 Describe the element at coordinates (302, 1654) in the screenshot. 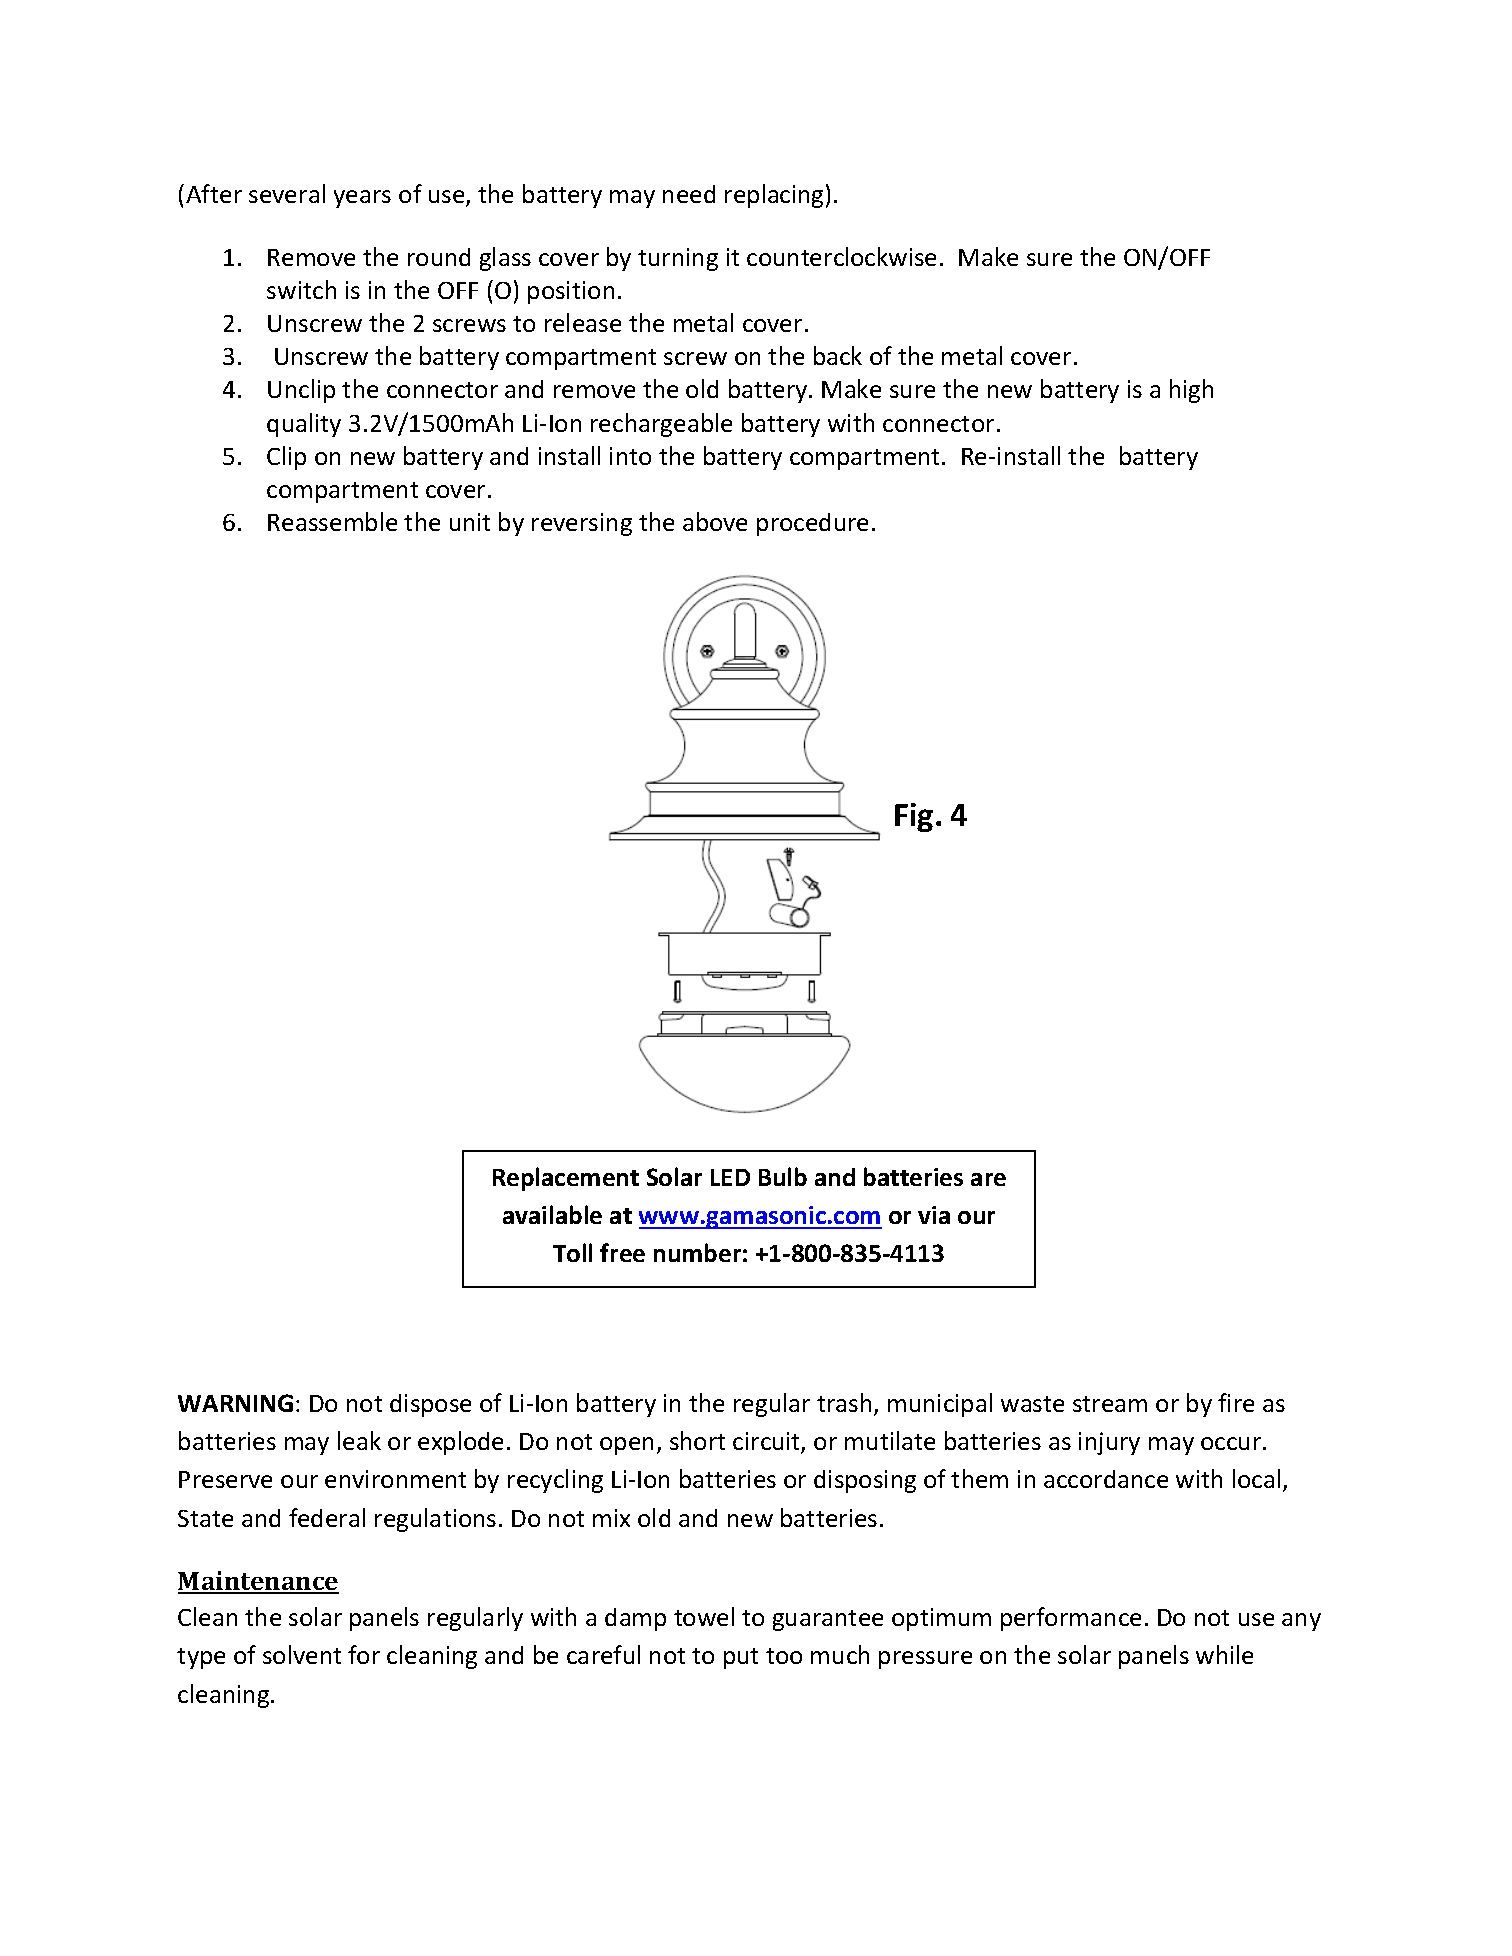

I see `solvent` at that location.
